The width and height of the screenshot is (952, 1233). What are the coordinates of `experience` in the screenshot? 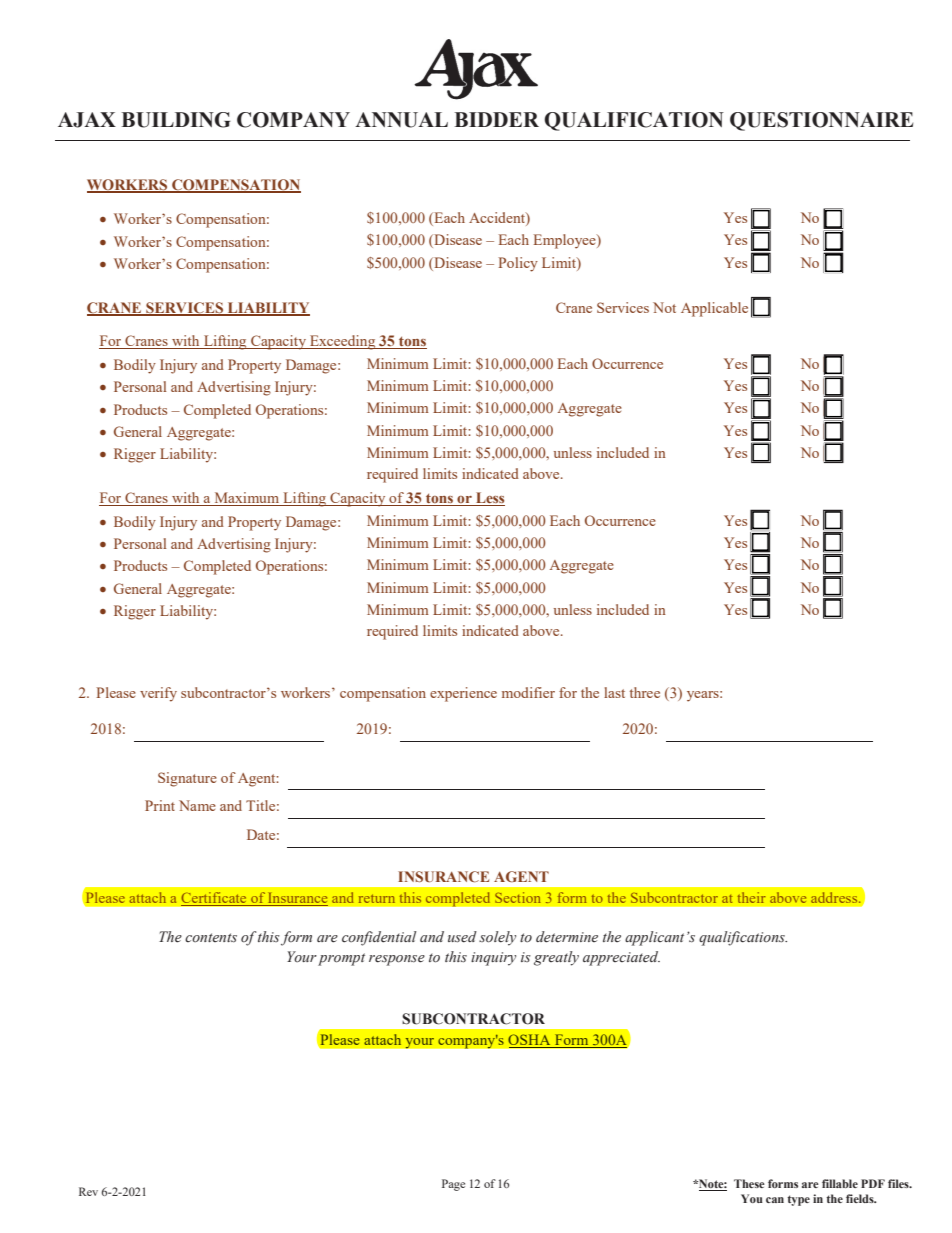 It's located at (463, 694).
